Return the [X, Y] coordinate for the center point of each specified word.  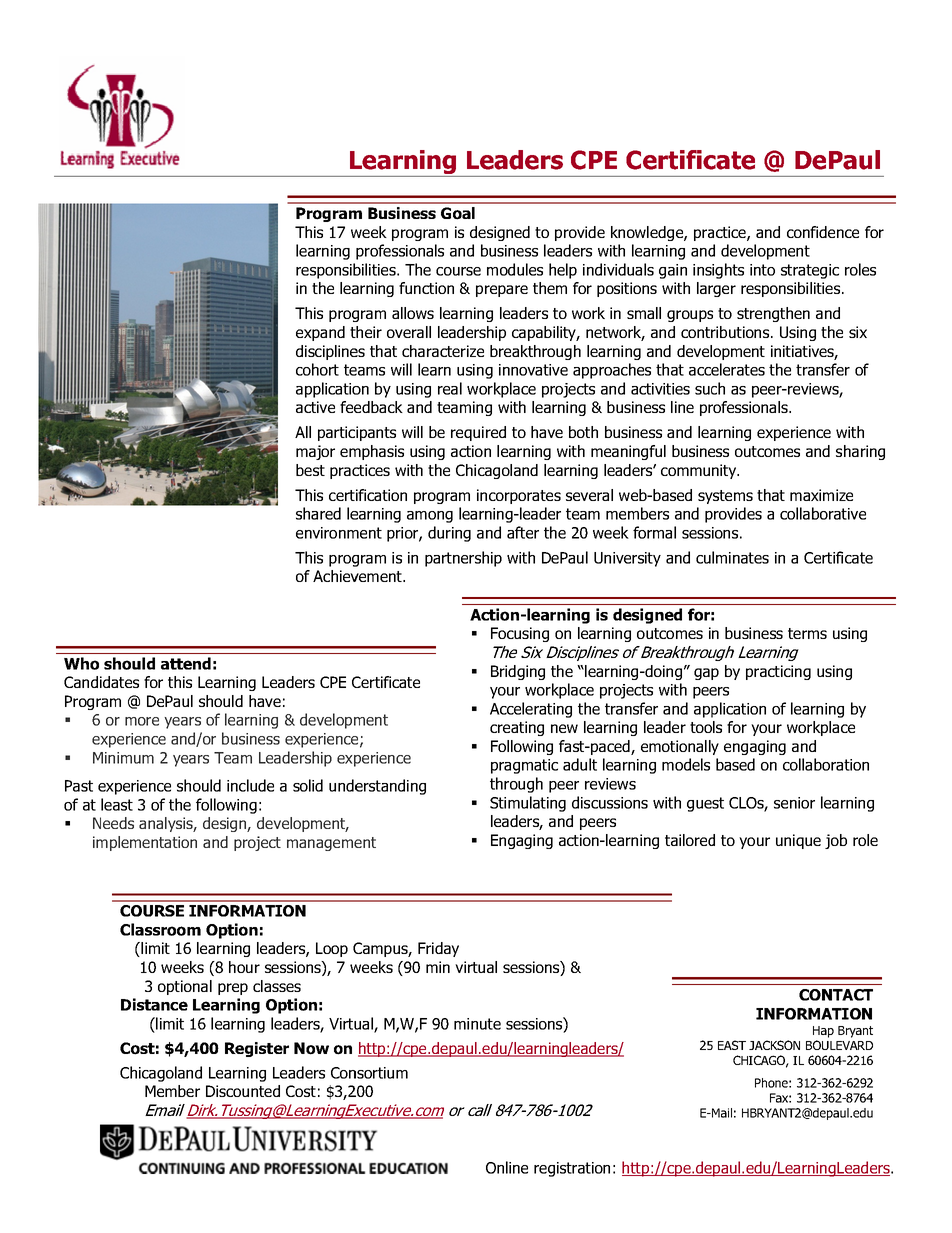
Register [257, 1049]
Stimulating [528, 804]
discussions [610, 802]
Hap [823, 1032]
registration [572, 1169]
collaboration [826, 764]
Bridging [518, 672]
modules [515, 269]
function [426, 288]
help [563, 271]
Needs [113, 823]
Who [81, 663]
